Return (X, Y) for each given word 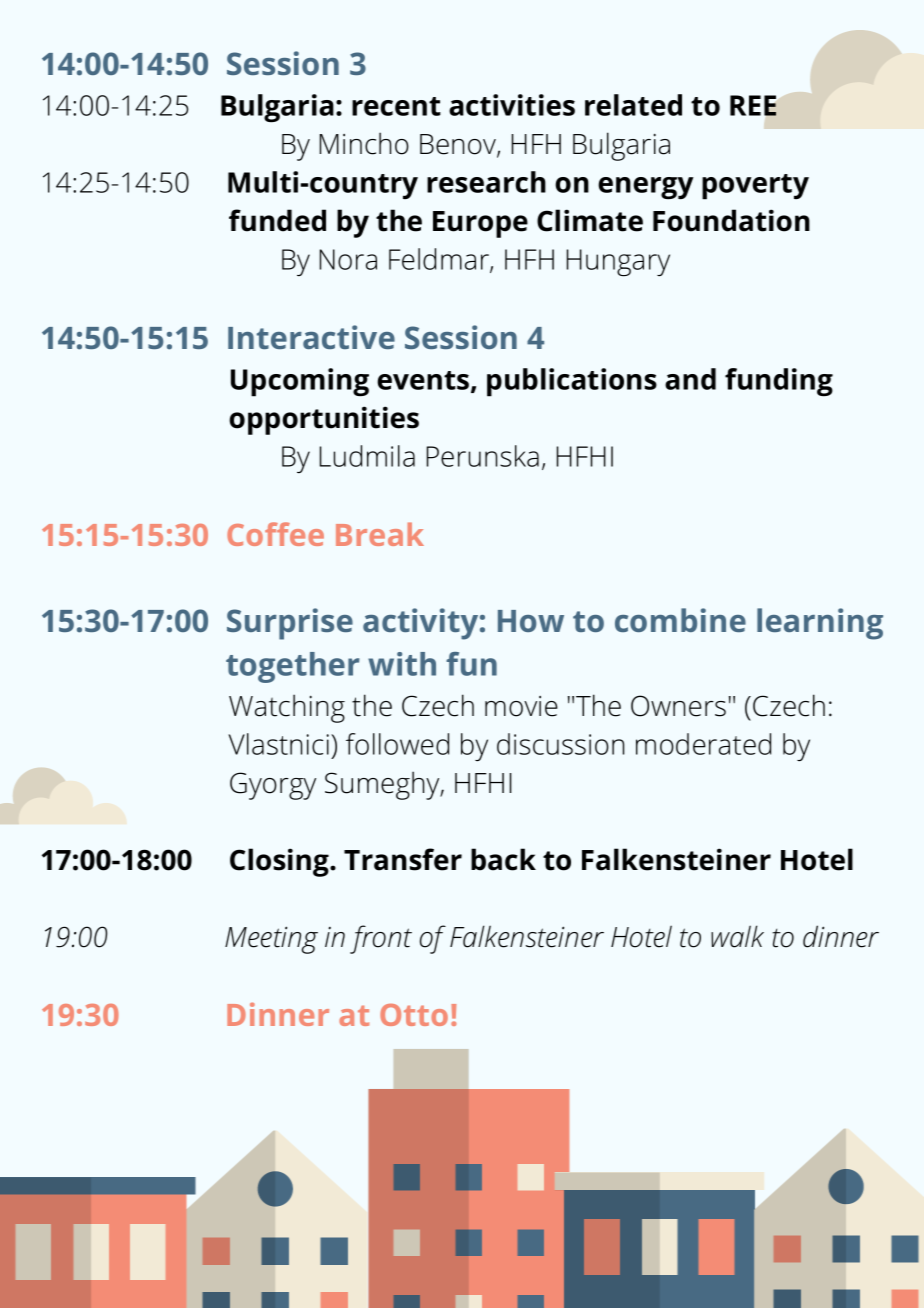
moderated (703, 744)
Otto (414, 1015)
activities (512, 105)
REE (753, 105)
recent (396, 106)
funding (779, 382)
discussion (560, 744)
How (531, 621)
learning (820, 624)
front (381, 939)
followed (397, 744)
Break (380, 534)
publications (572, 382)
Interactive (311, 337)
